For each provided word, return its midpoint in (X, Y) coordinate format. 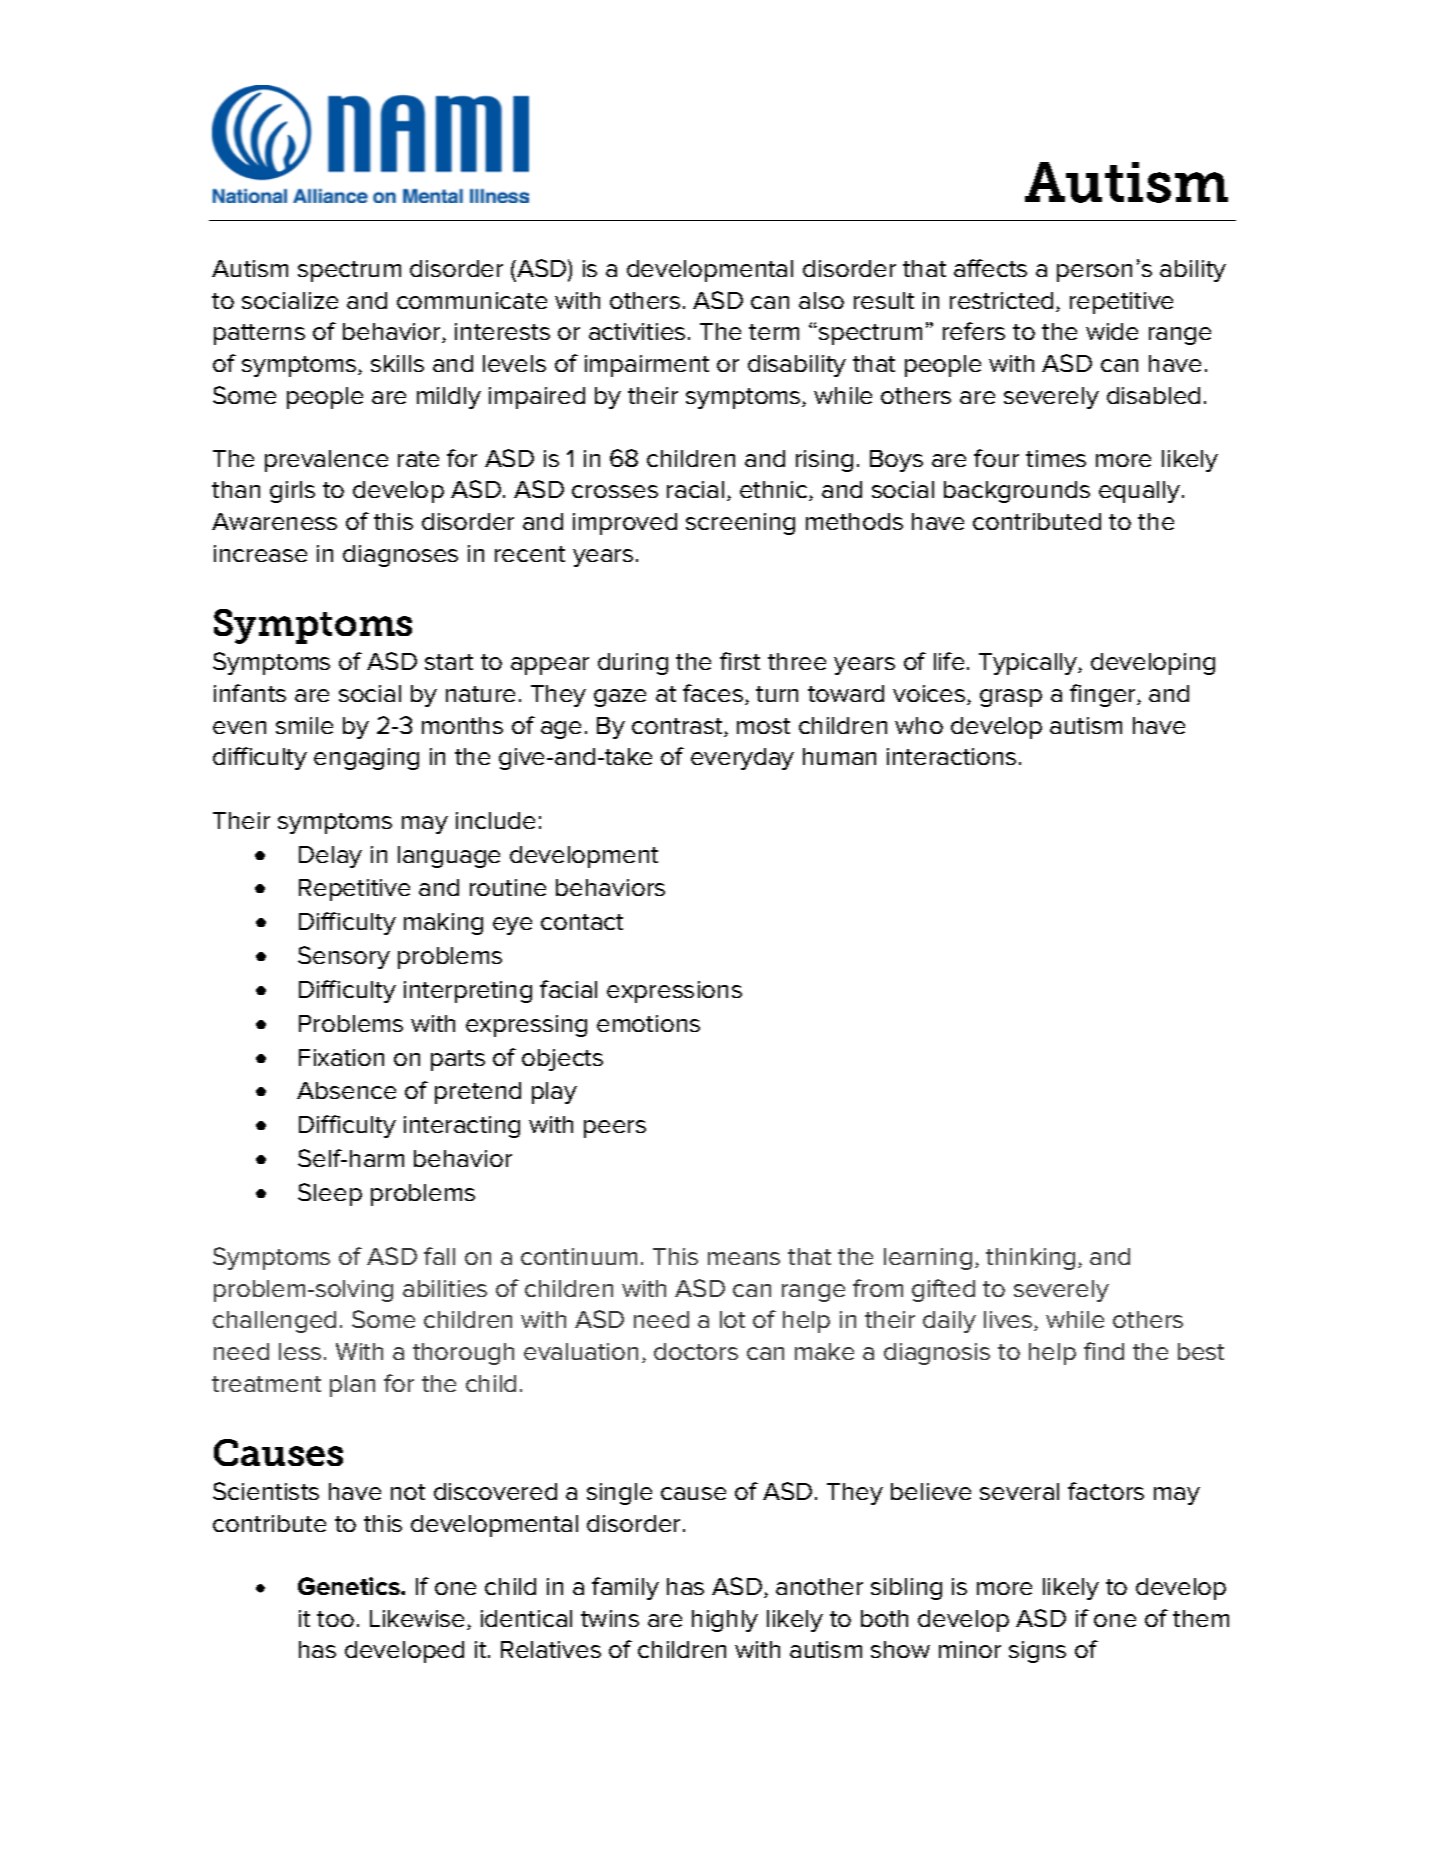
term (774, 332)
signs (1037, 1652)
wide (1112, 331)
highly (725, 1621)
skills (397, 363)
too (335, 1619)
